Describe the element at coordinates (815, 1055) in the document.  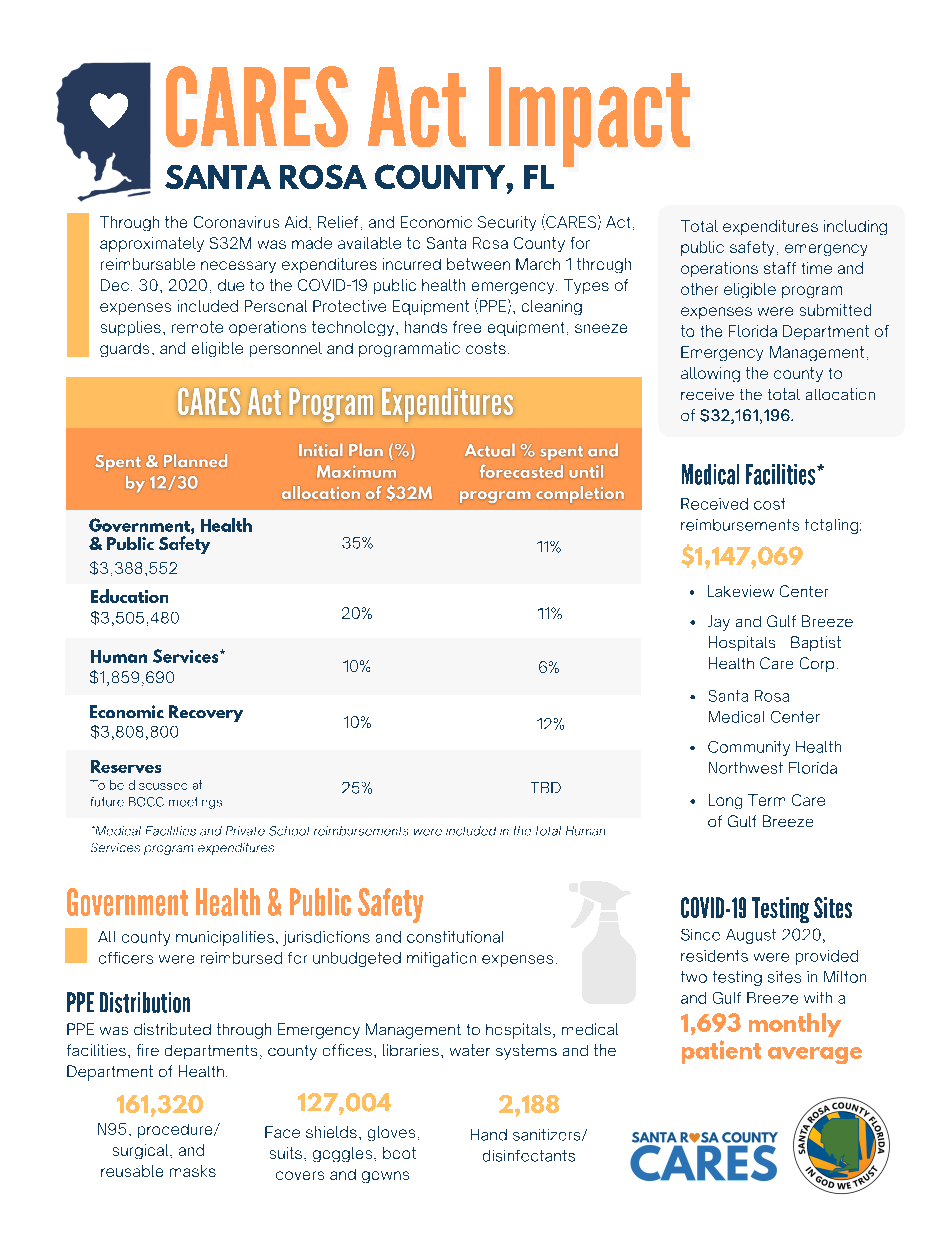
I see `average` at that location.
